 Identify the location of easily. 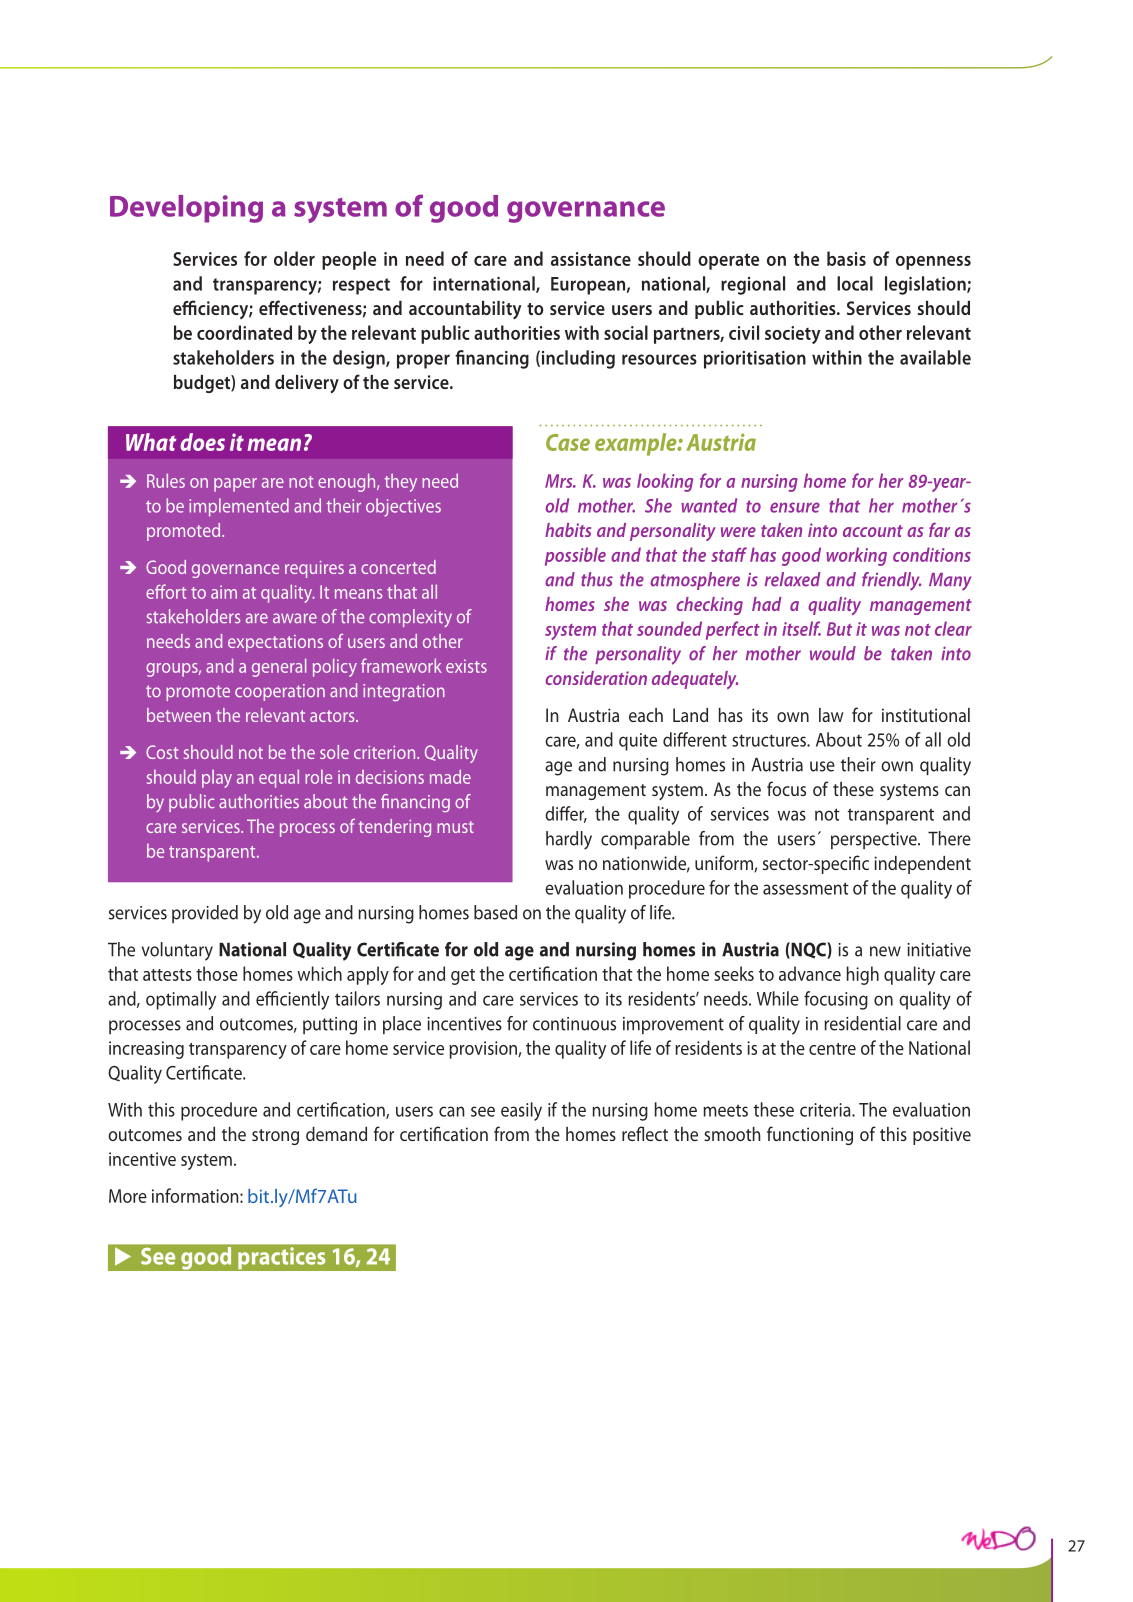
(521, 1111).
